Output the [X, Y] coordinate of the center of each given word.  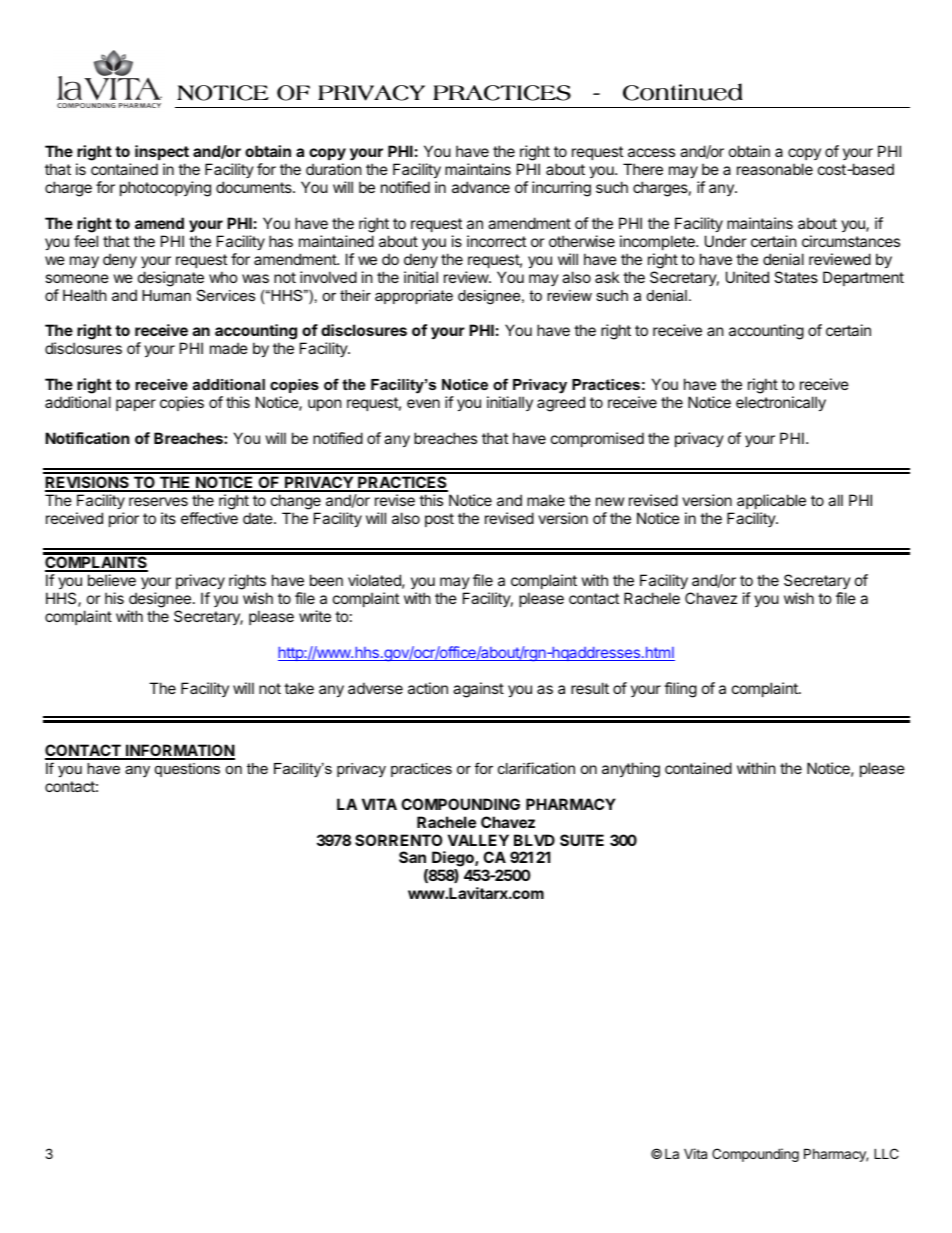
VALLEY [478, 840]
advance [481, 187]
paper [136, 405]
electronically [781, 403]
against [478, 690]
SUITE [582, 840]
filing [680, 690]
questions [187, 770]
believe [112, 580]
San [412, 857]
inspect [162, 154]
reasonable [775, 169]
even [423, 403]
